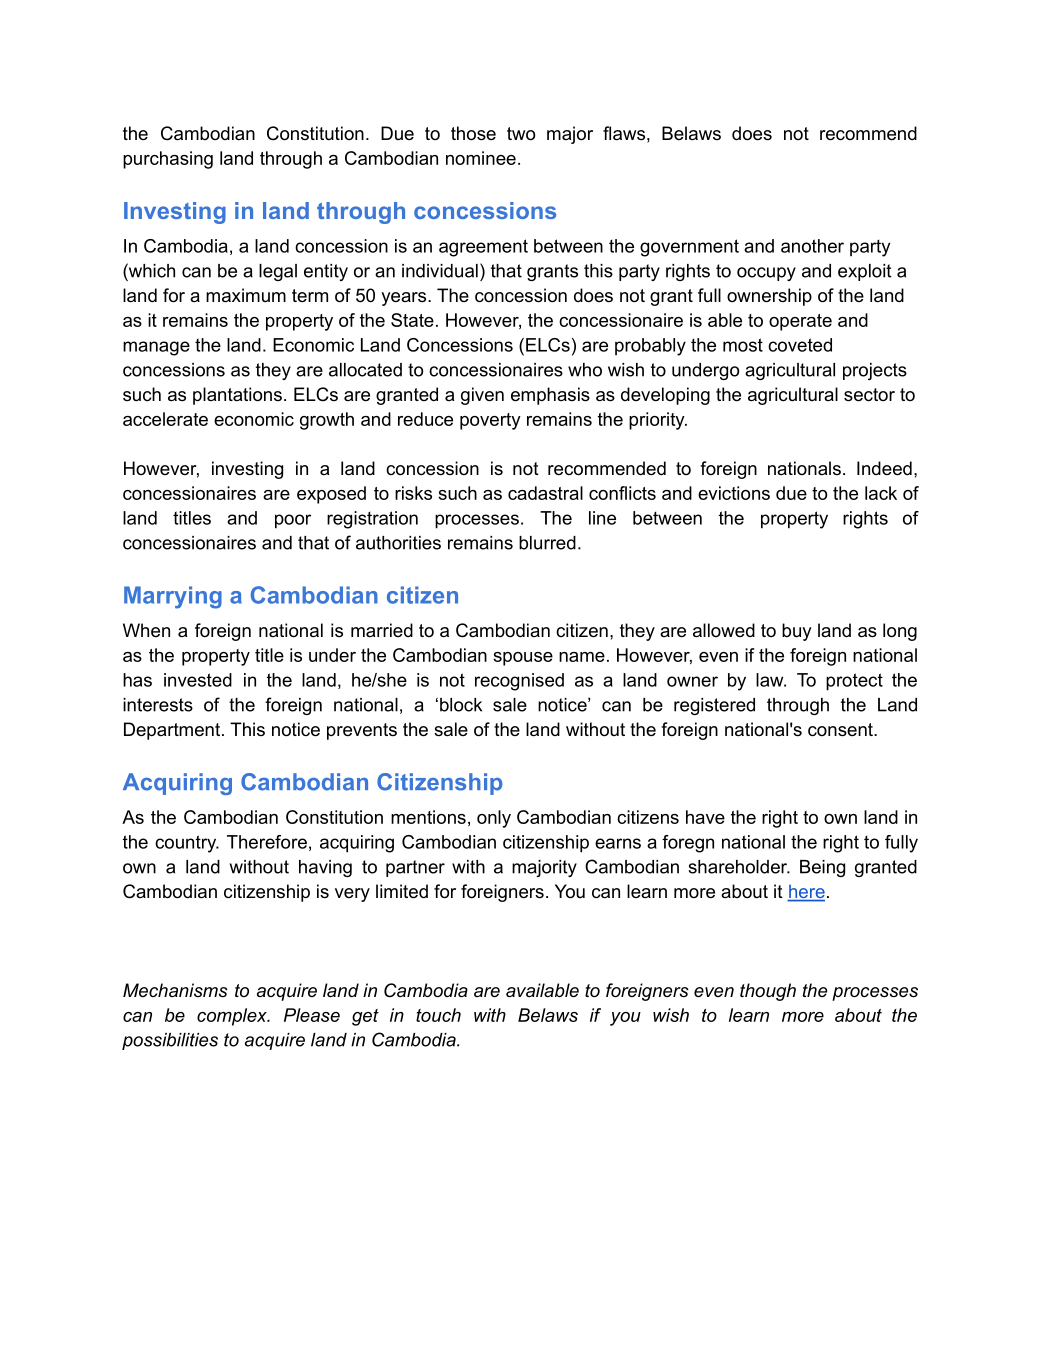 The image size is (1041, 1347). I want to click on Marrying, so click(173, 597).
